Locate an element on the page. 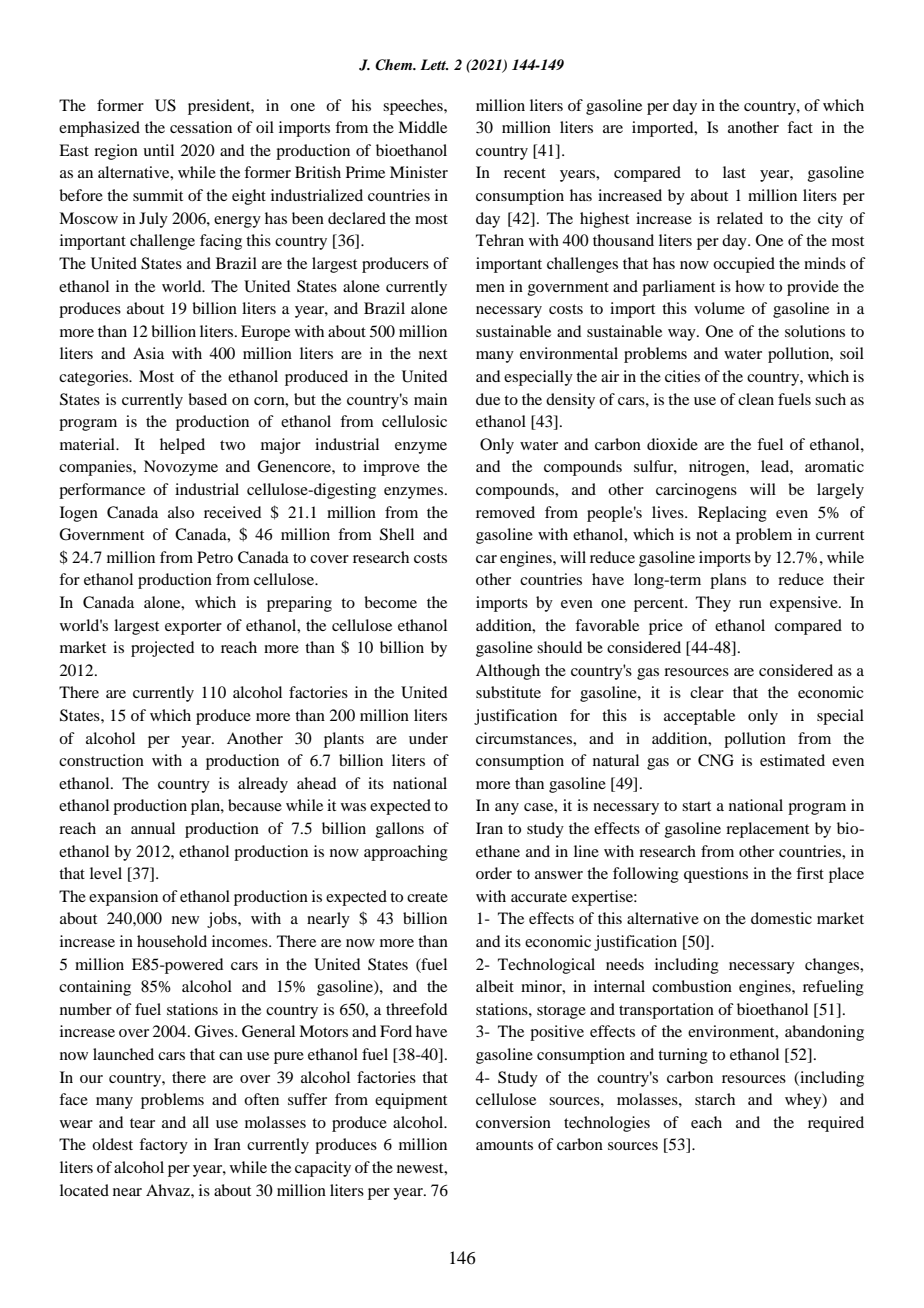  exporter is located at coordinates (193, 628).
